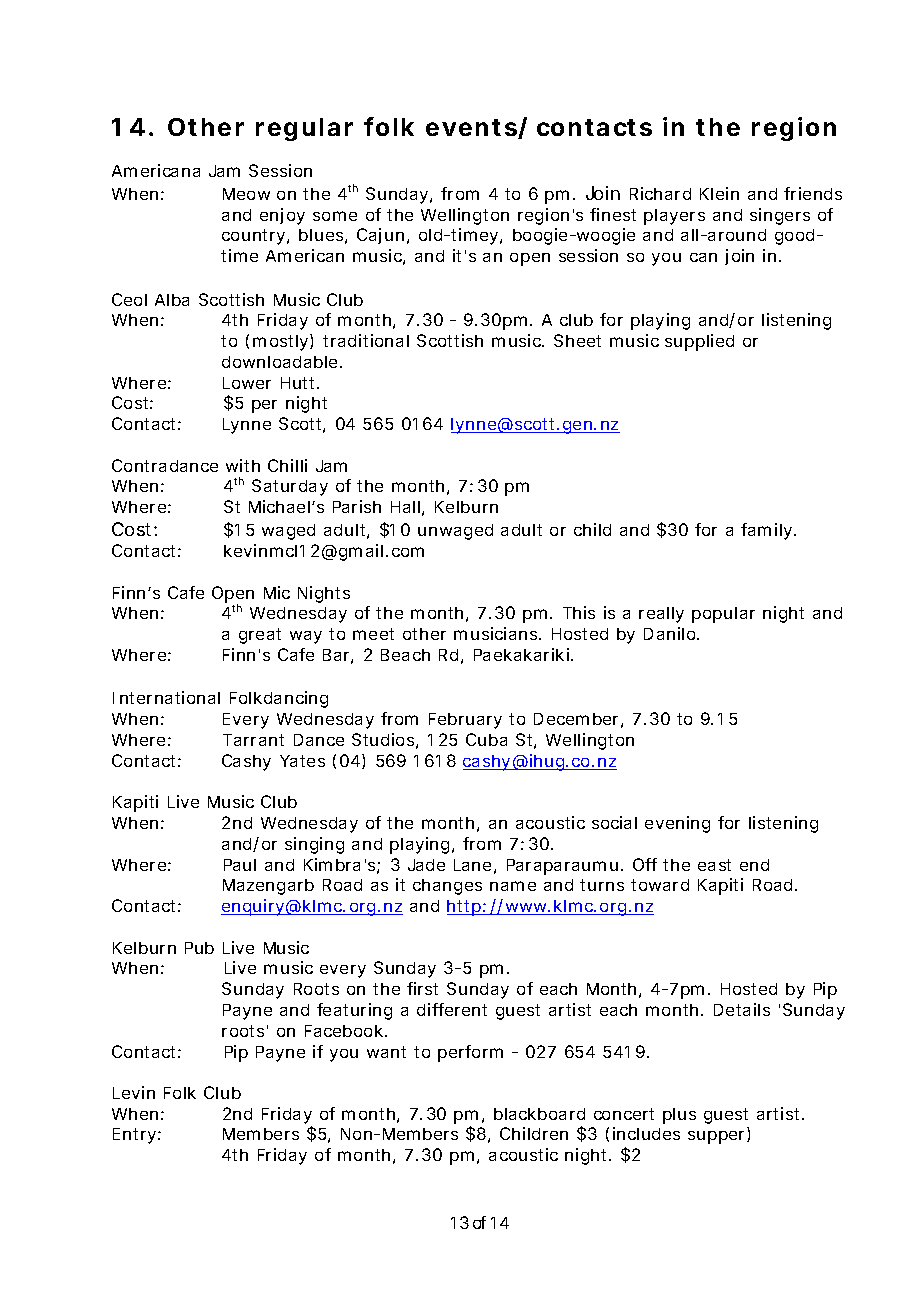  What do you see at coordinates (714, 865) in the screenshot?
I see `east` at bounding box center [714, 865].
